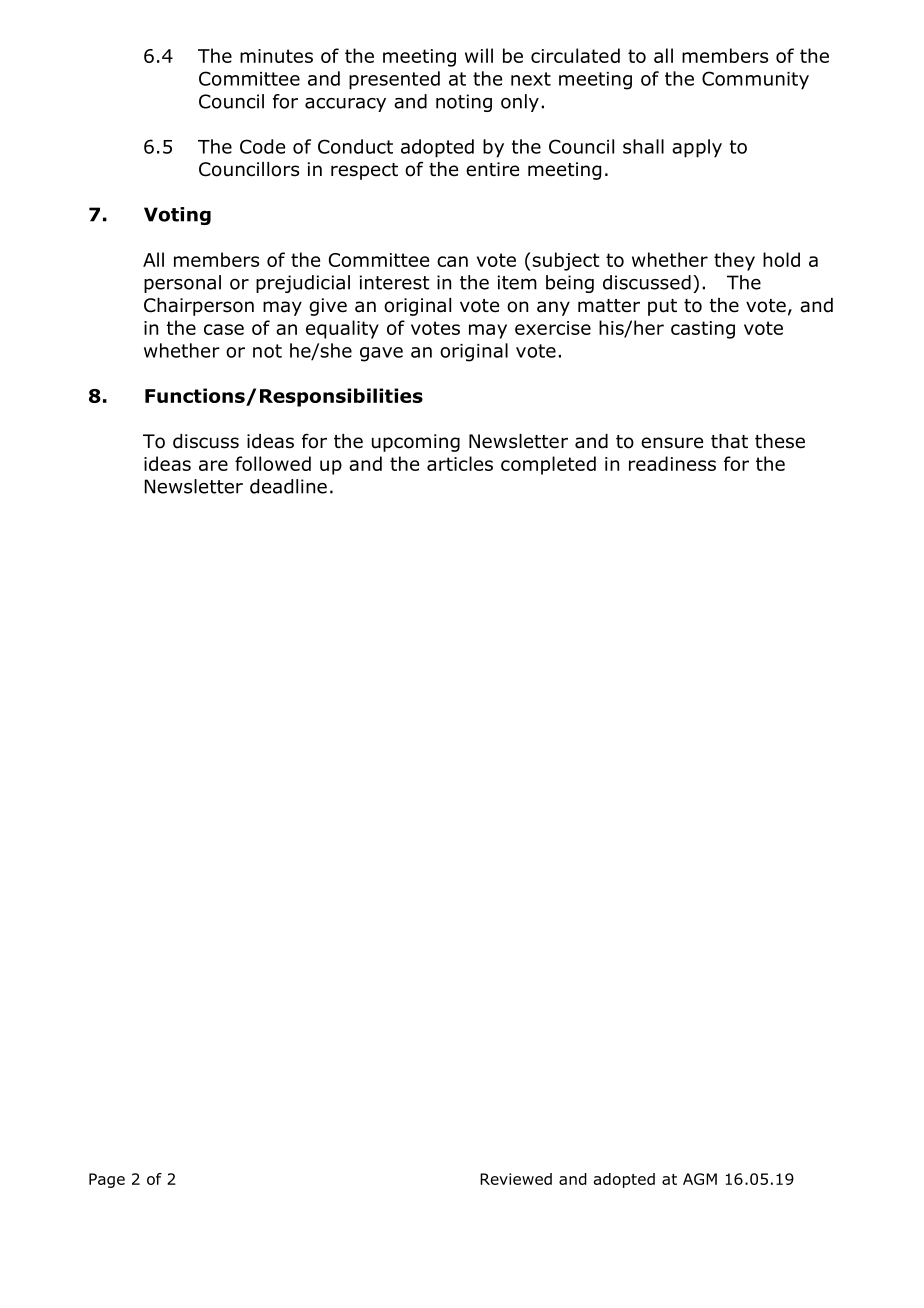  I want to click on articles, so click(460, 463).
